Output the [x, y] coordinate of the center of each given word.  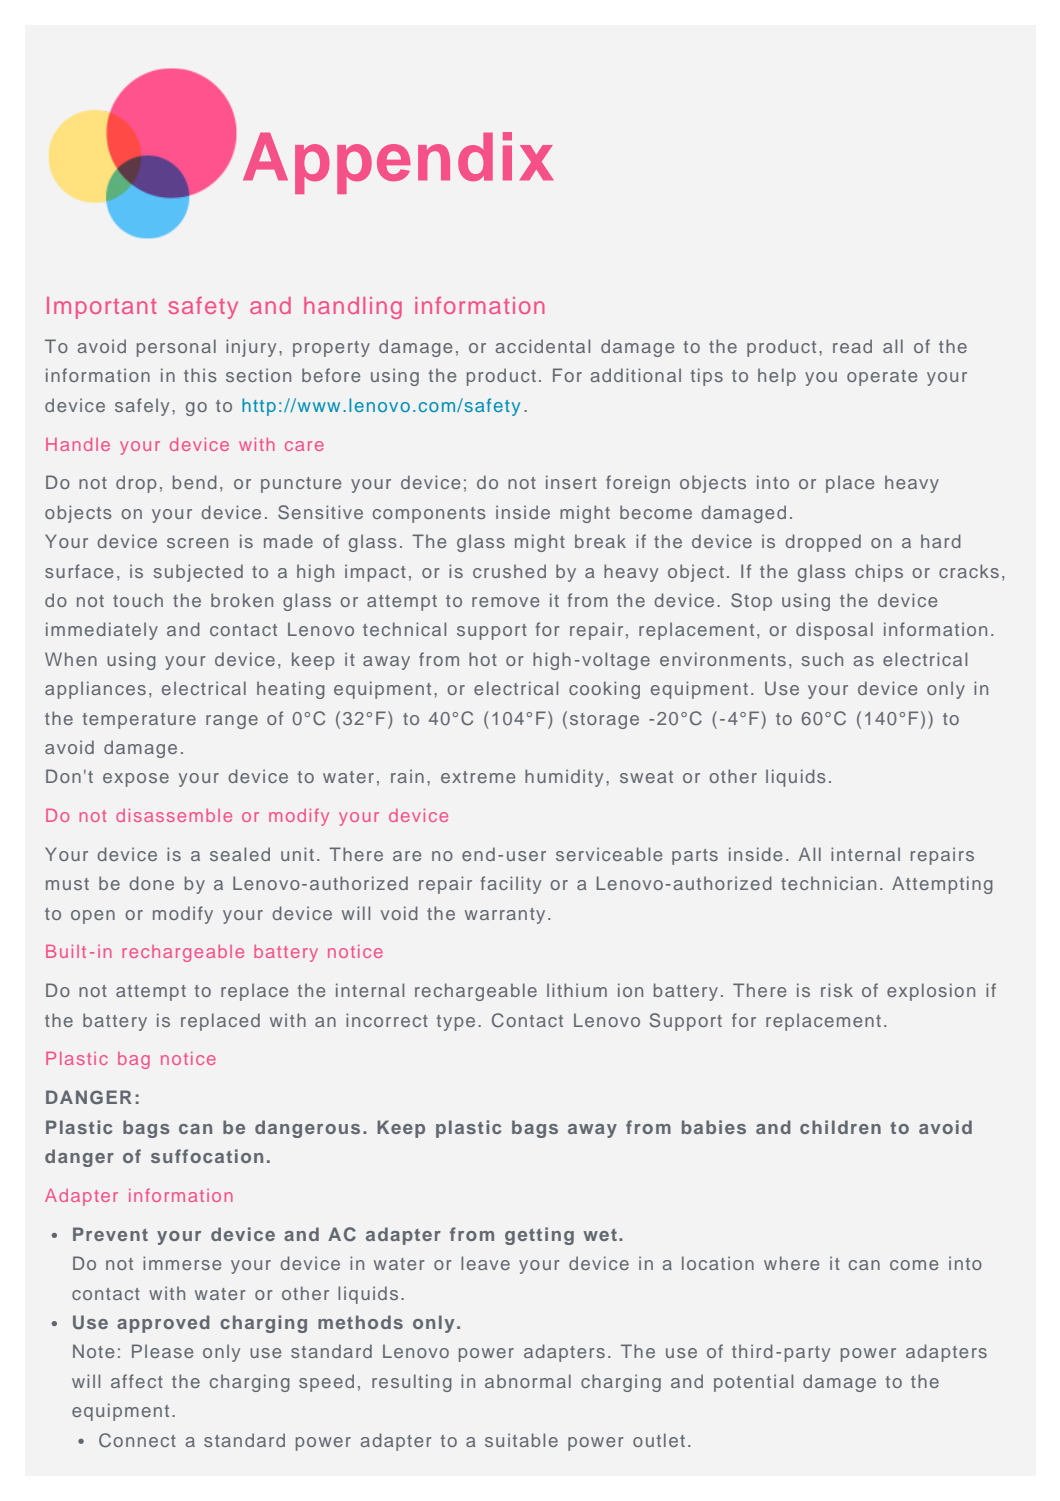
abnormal [528, 1381]
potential [753, 1383]
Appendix [398, 163]
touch [138, 600]
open [93, 917]
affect [137, 1381]
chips [879, 573]
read [852, 346]
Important [102, 308]
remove [505, 602]
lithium [577, 990]
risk [837, 990]
